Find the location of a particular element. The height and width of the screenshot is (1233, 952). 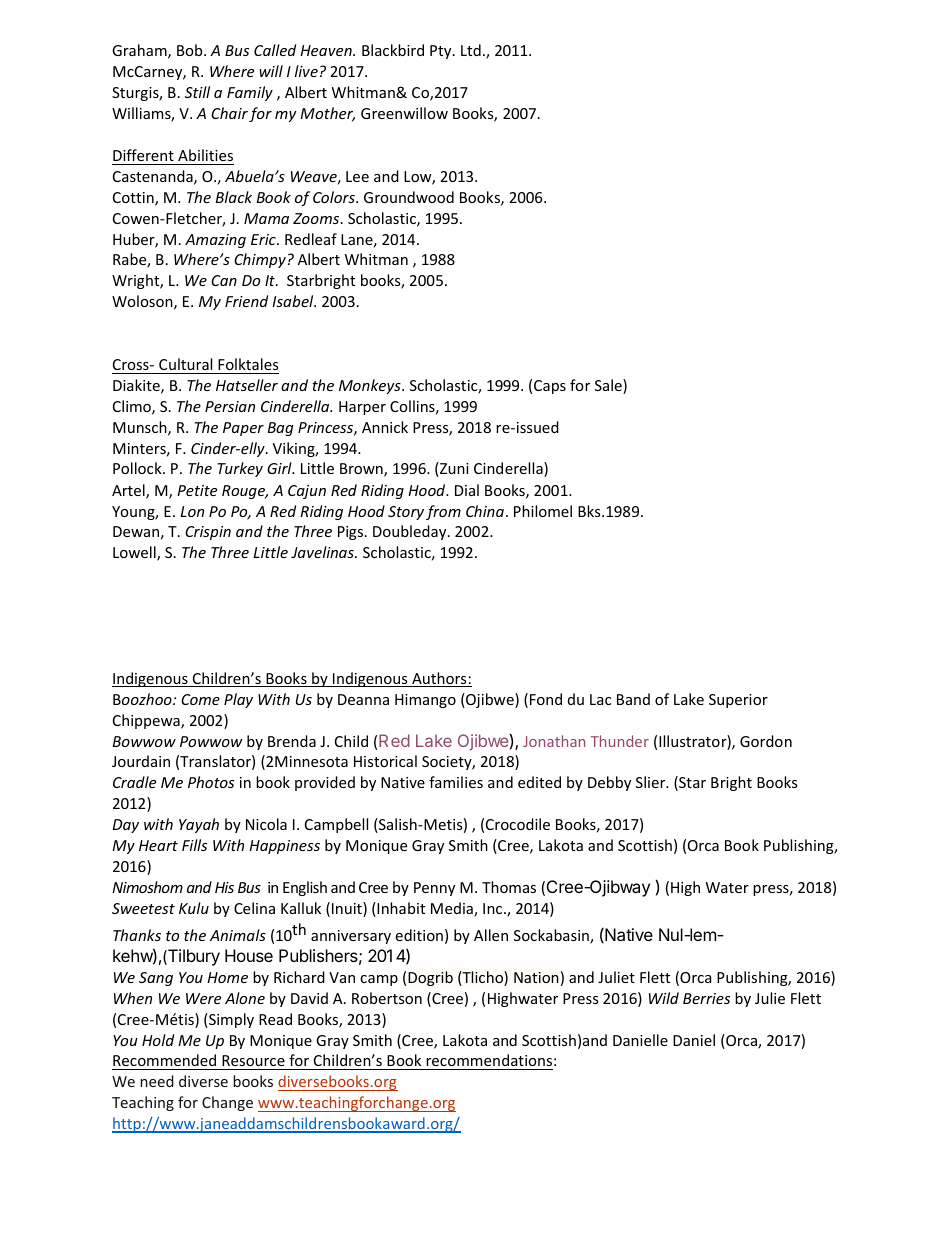

Ltd is located at coordinates (471, 50).
